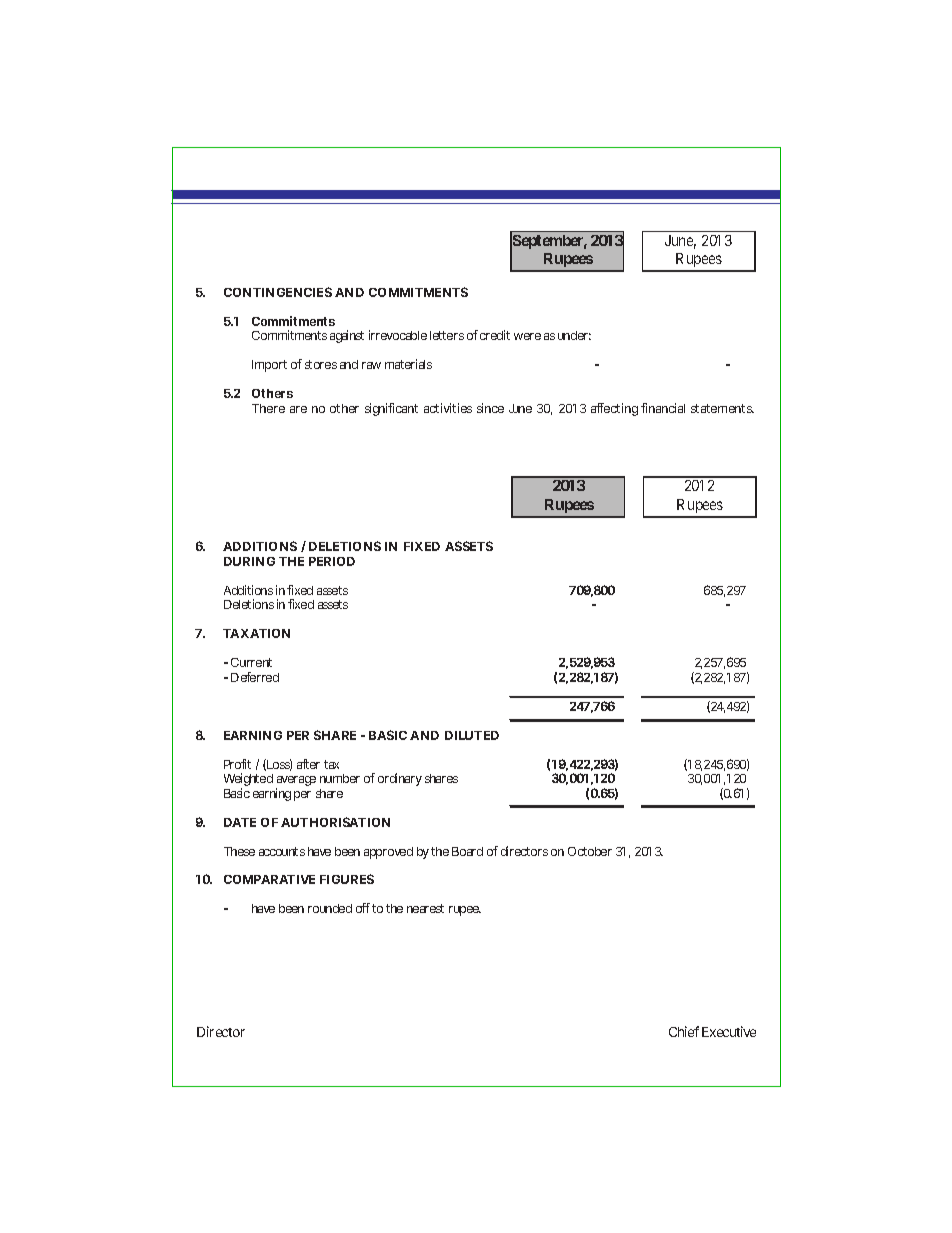 The width and height of the screenshot is (952, 1233). Describe the element at coordinates (574, 335) in the screenshot. I see `under` at that location.
